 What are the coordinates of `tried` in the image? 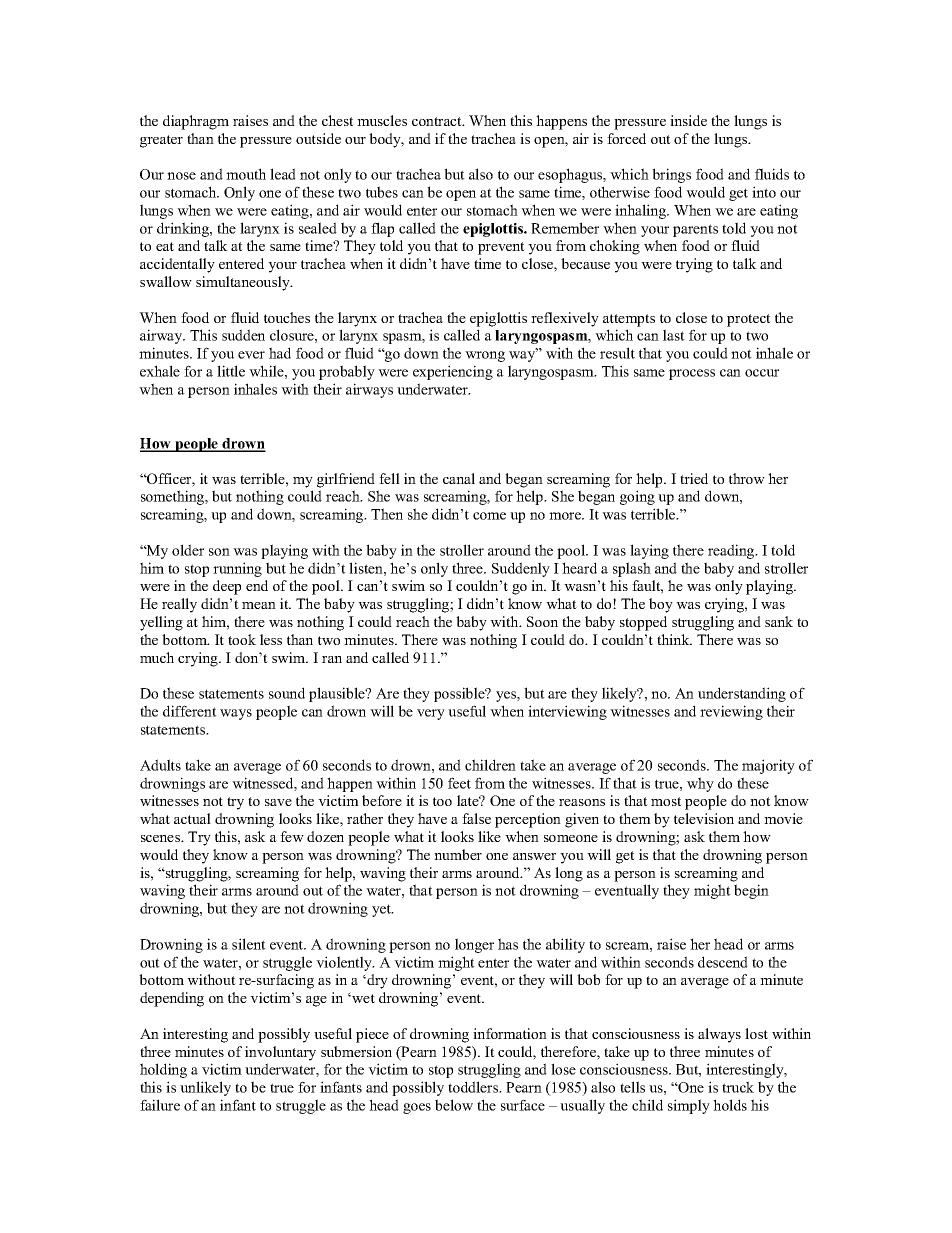 It's located at (694, 478).
